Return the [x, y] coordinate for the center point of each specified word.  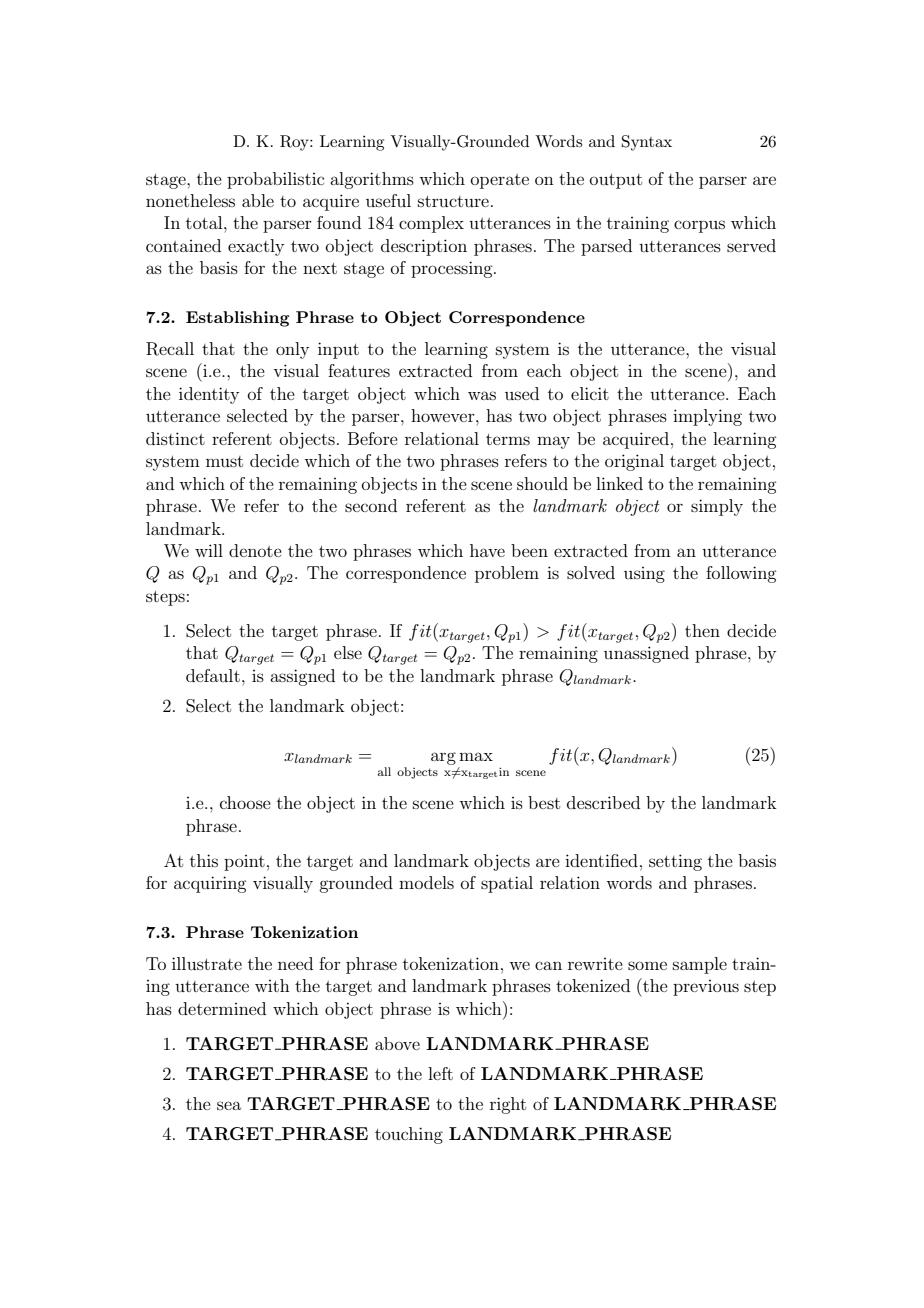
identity [209, 395]
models [426, 882]
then [702, 630]
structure [453, 201]
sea [229, 1105]
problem [507, 574]
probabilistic [275, 180]
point [244, 863]
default [213, 675]
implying [707, 417]
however [444, 415]
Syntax [647, 143]
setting [675, 862]
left [440, 1073]
